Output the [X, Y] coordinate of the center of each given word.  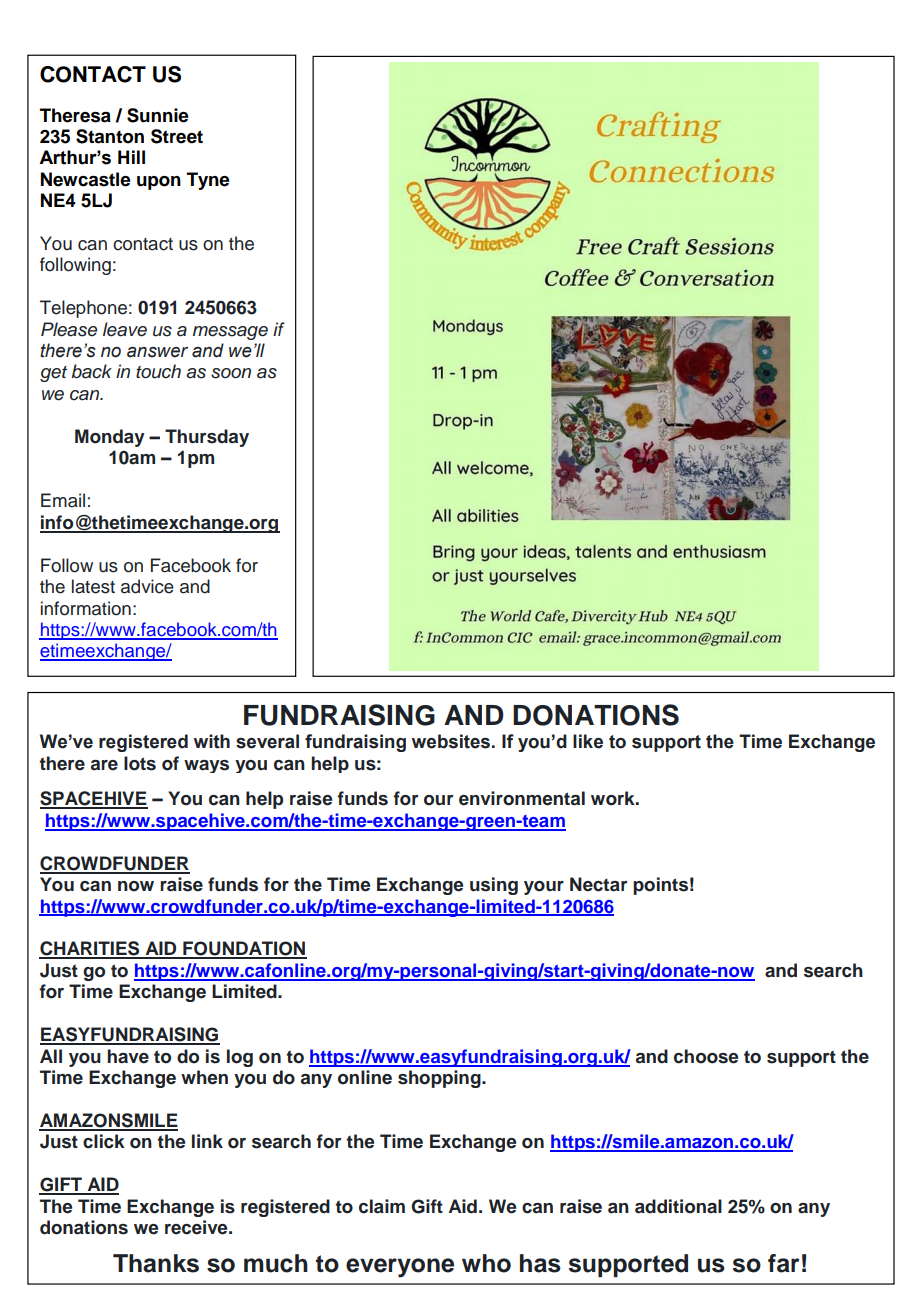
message [230, 333]
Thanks [156, 1263]
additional [678, 1206]
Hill [131, 157]
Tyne [208, 181]
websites [451, 741]
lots [140, 763]
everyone [400, 1268]
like [588, 741]
